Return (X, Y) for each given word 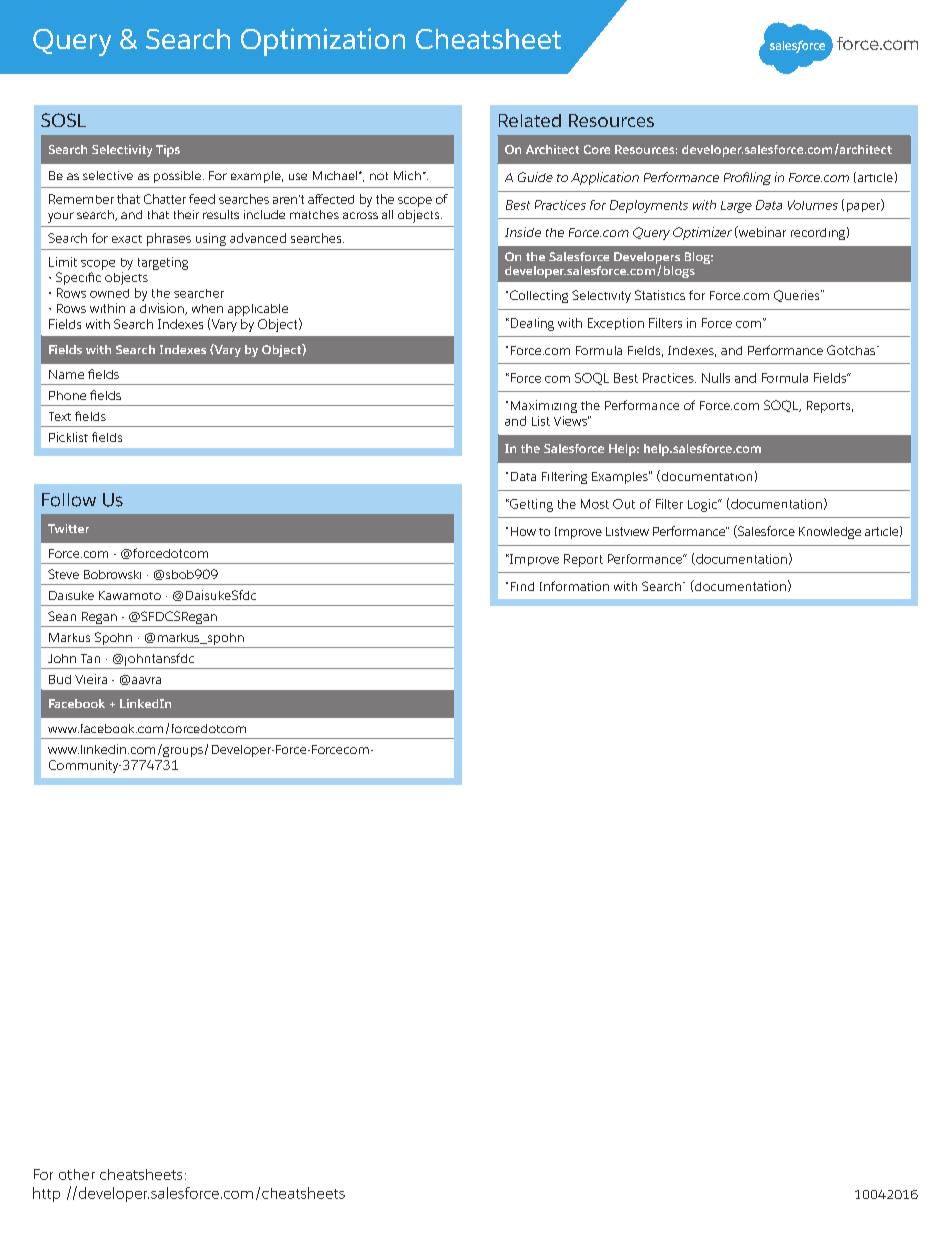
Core (597, 149)
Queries (798, 296)
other (77, 1174)
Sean (62, 616)
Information (574, 586)
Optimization (323, 42)
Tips (168, 151)
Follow (69, 500)
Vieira (91, 679)
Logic (703, 505)
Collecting (539, 296)
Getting (530, 505)
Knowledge (830, 533)
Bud (60, 679)
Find (522, 586)
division (163, 309)
